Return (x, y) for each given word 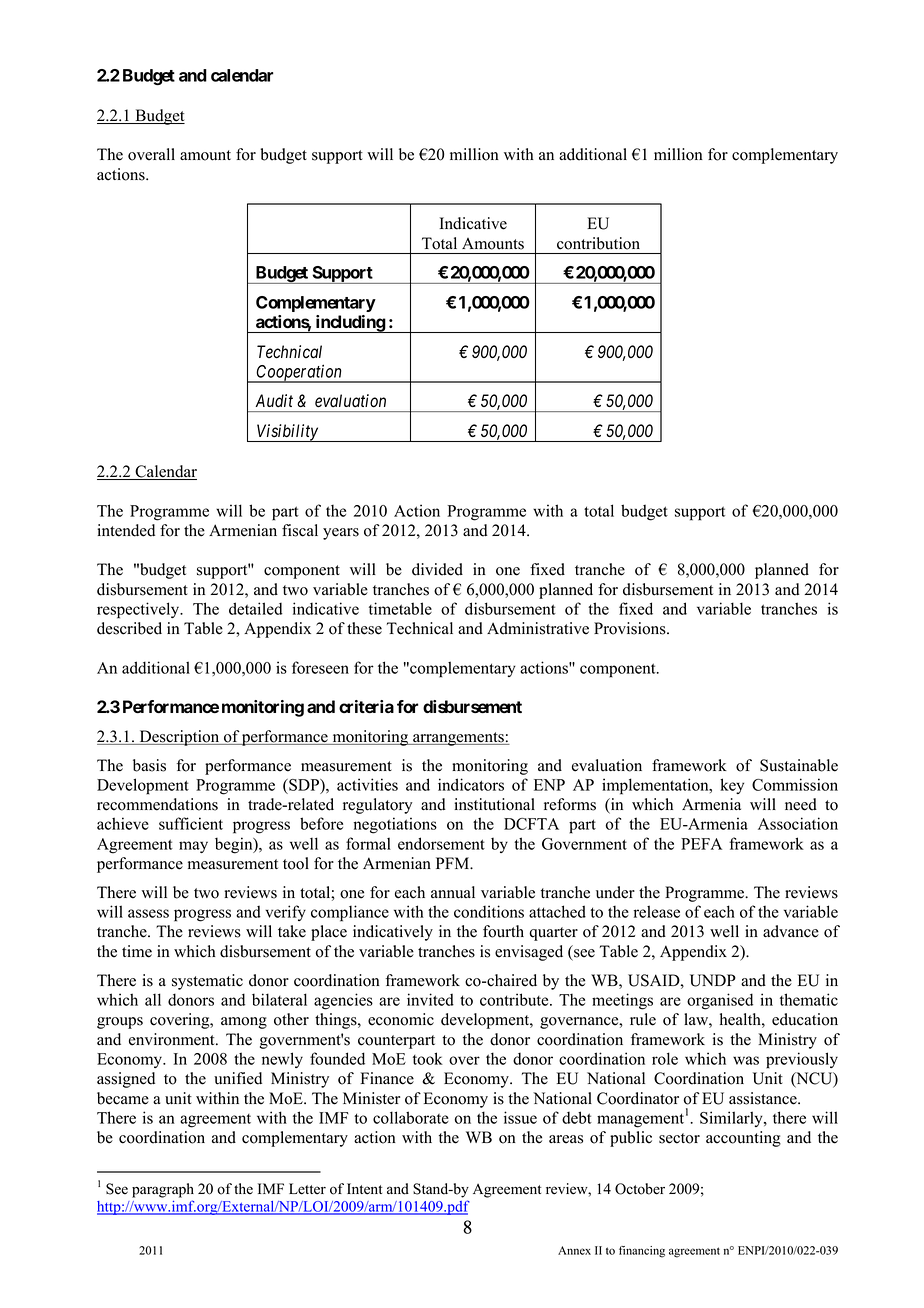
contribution (598, 243)
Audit (274, 401)
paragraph (163, 1190)
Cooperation (299, 373)
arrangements (458, 739)
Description (179, 738)
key (732, 786)
